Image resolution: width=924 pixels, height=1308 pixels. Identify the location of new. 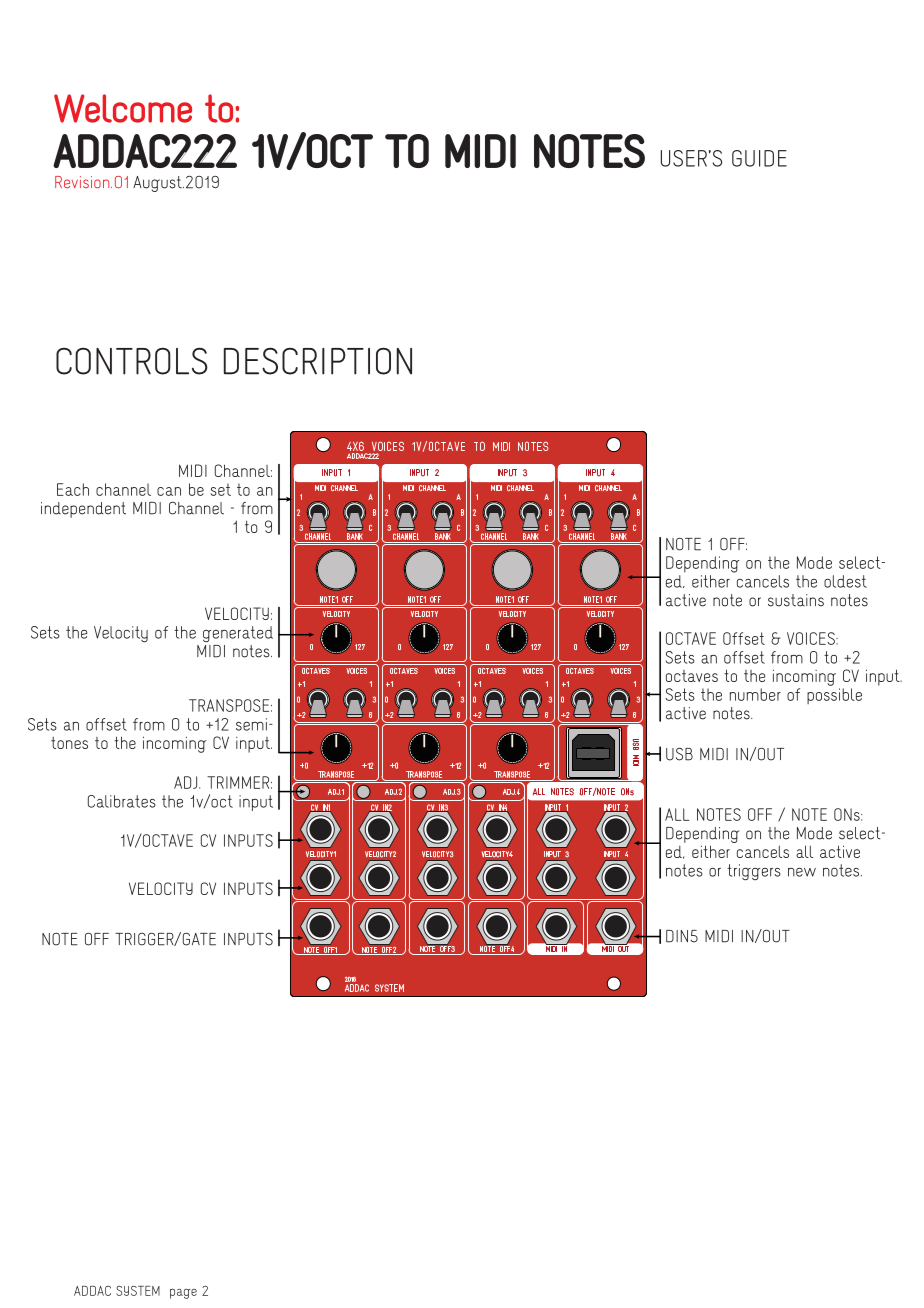
(802, 872).
